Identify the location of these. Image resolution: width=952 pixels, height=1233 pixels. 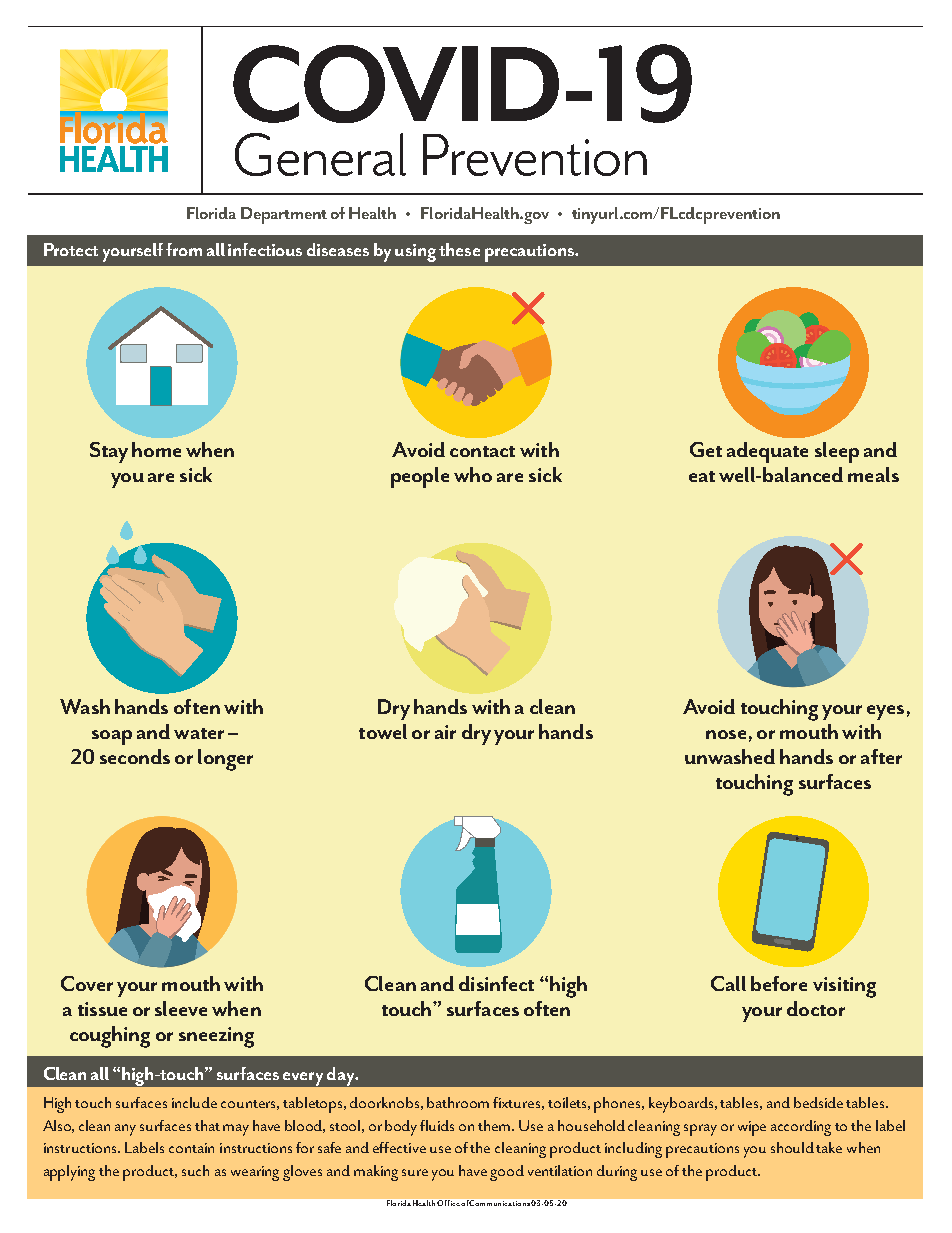
(459, 249).
